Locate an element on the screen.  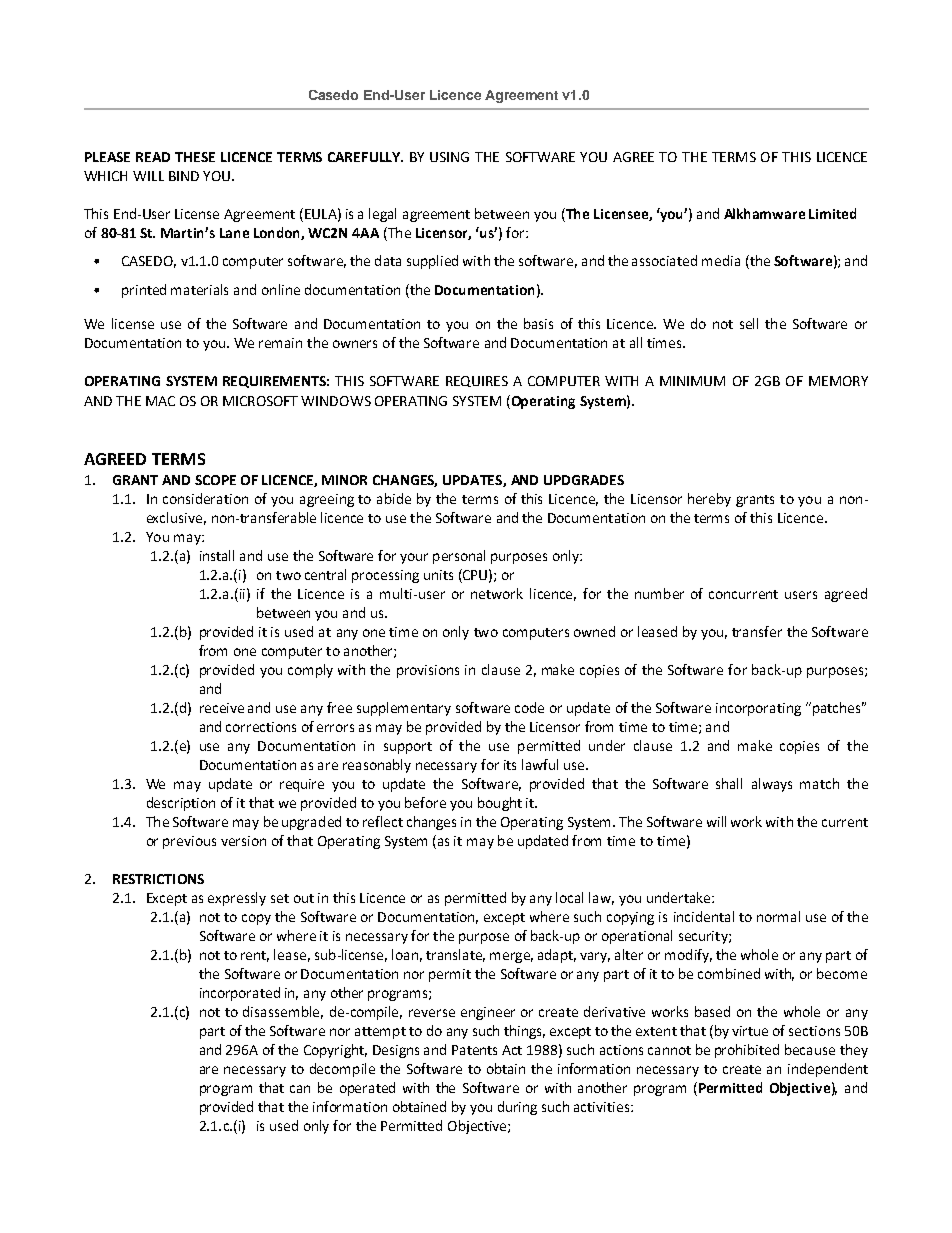
SCOPE is located at coordinates (215, 480).
